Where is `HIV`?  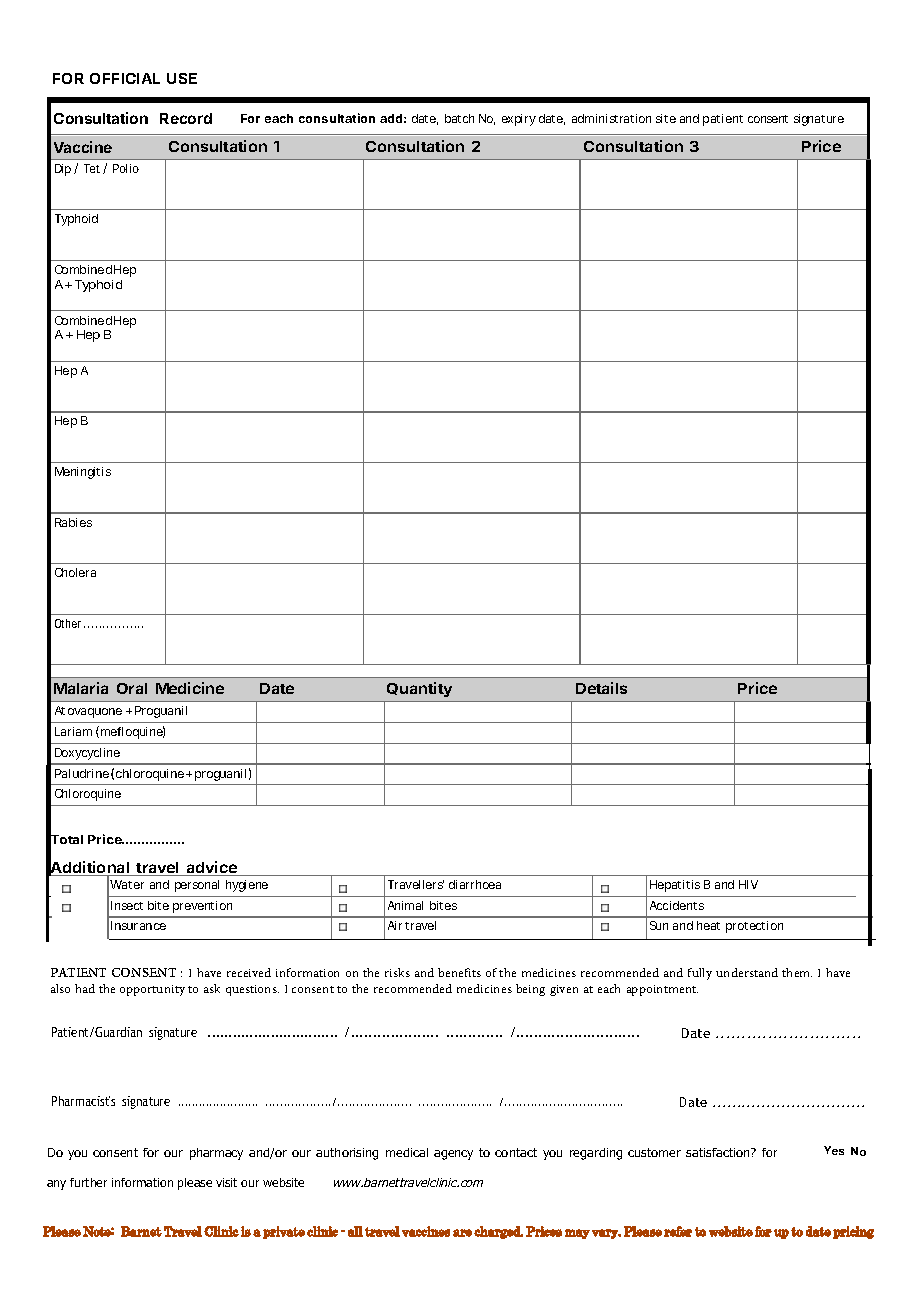 HIV is located at coordinates (748, 884).
